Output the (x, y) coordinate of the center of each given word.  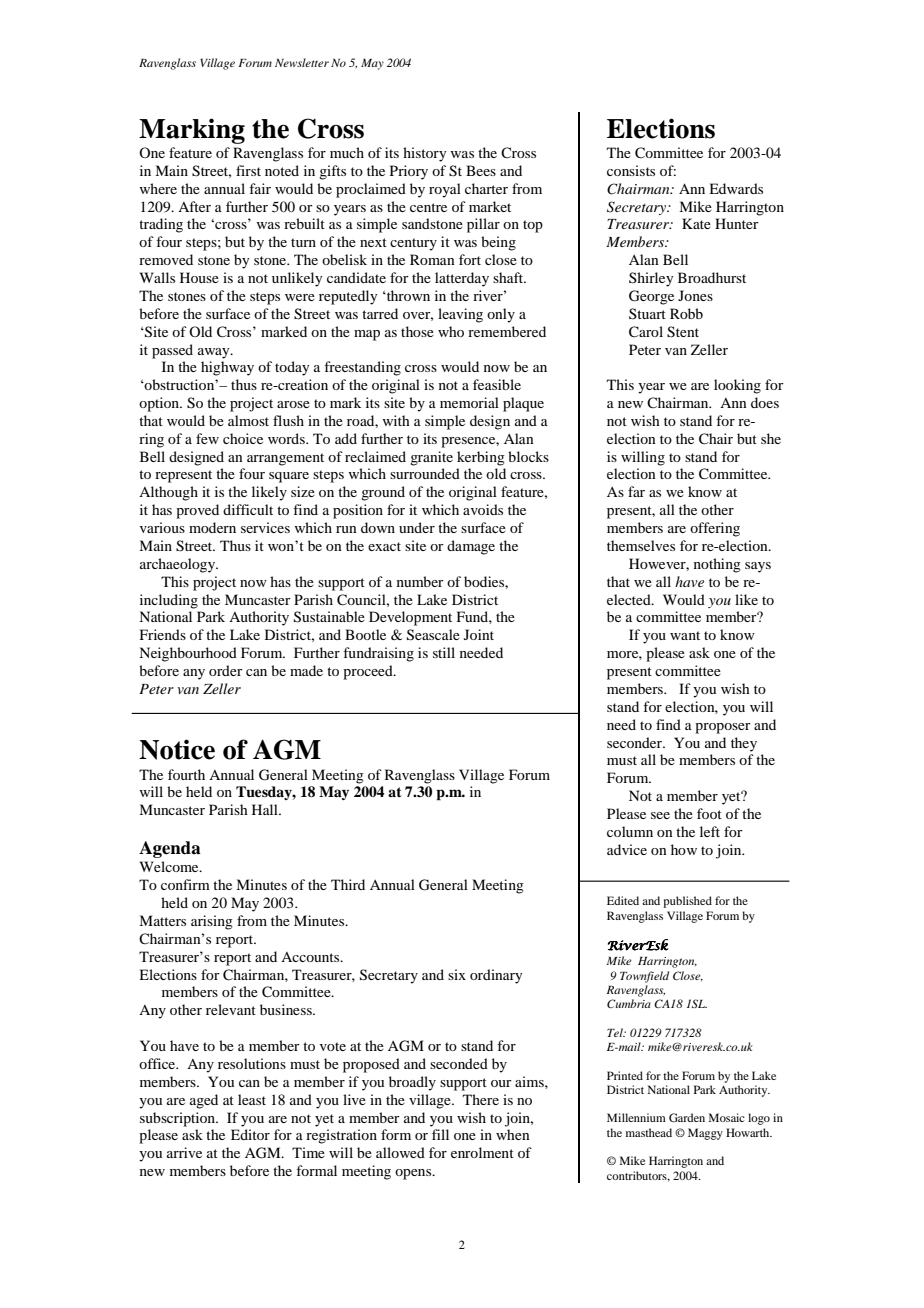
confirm (185, 884)
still (444, 652)
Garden (687, 1117)
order (226, 670)
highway (227, 368)
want (685, 635)
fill (440, 1134)
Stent (683, 332)
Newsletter (302, 62)
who (451, 331)
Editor (250, 1134)
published (687, 902)
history (424, 154)
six (457, 974)
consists (631, 170)
